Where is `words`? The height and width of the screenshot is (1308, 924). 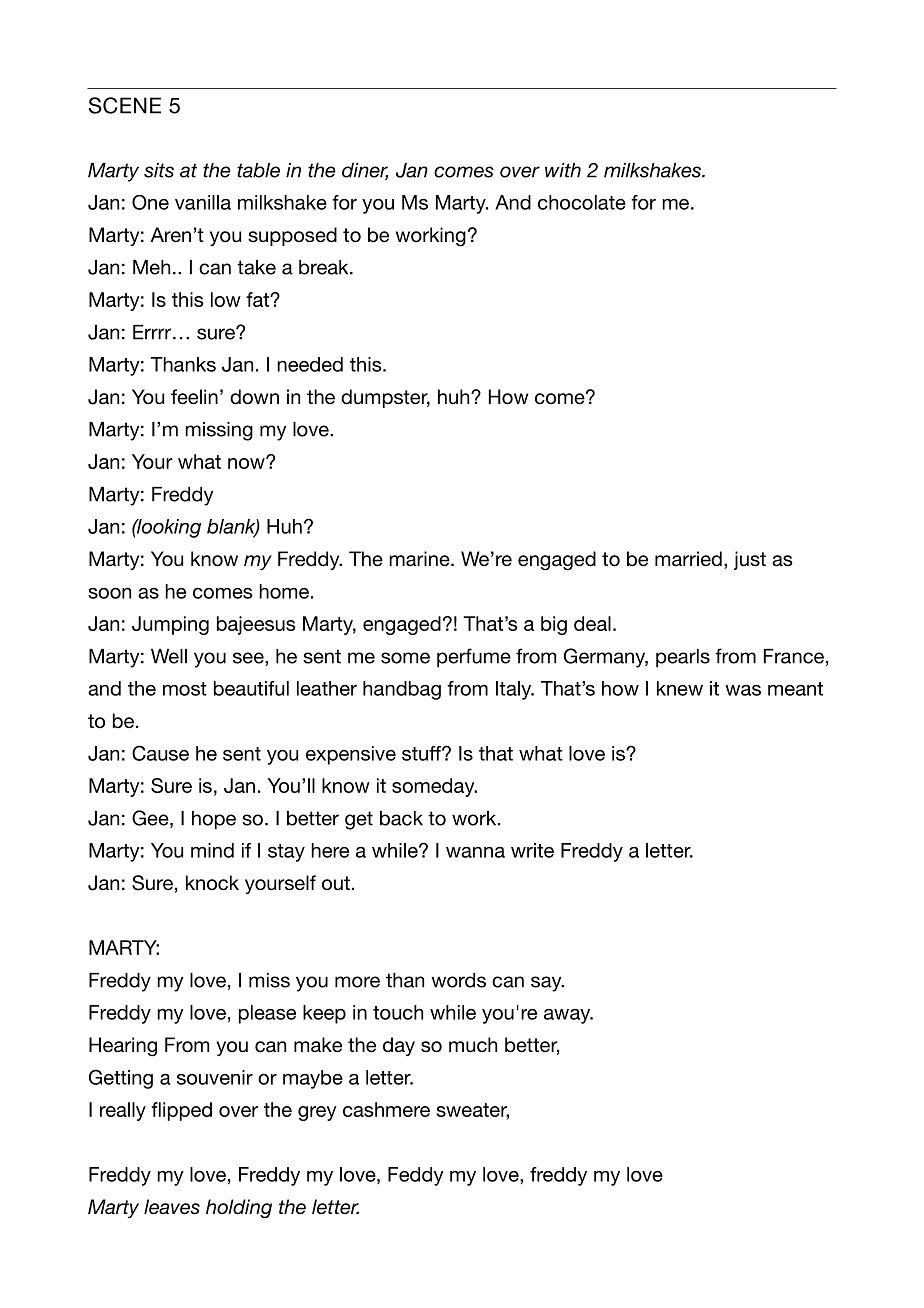 words is located at coordinates (459, 980).
